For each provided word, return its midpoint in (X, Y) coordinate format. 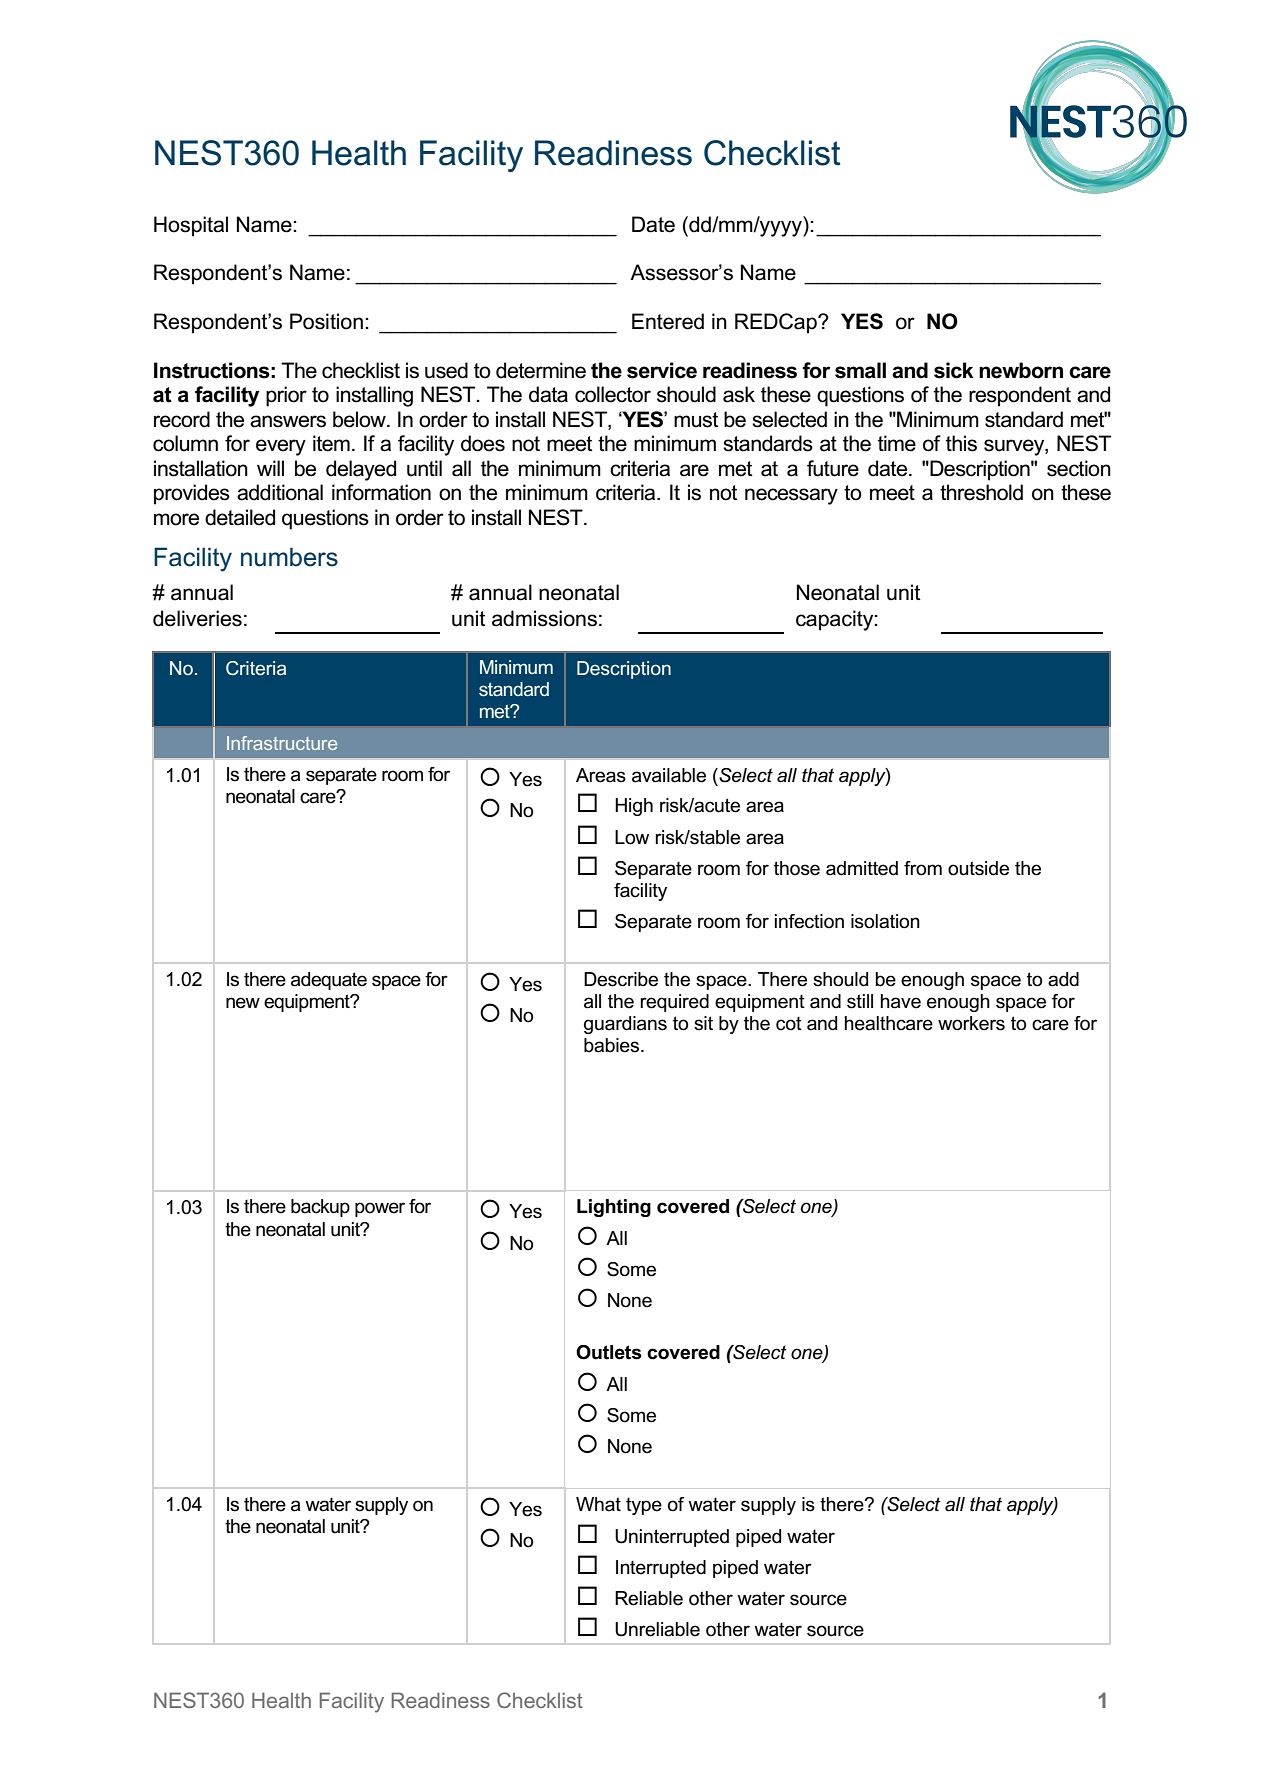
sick (954, 370)
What (598, 1504)
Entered (668, 321)
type (644, 1506)
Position (326, 321)
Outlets (609, 1352)
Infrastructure (282, 743)
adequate (329, 981)
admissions (544, 618)
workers (971, 1023)
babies (613, 1045)
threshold (981, 492)
